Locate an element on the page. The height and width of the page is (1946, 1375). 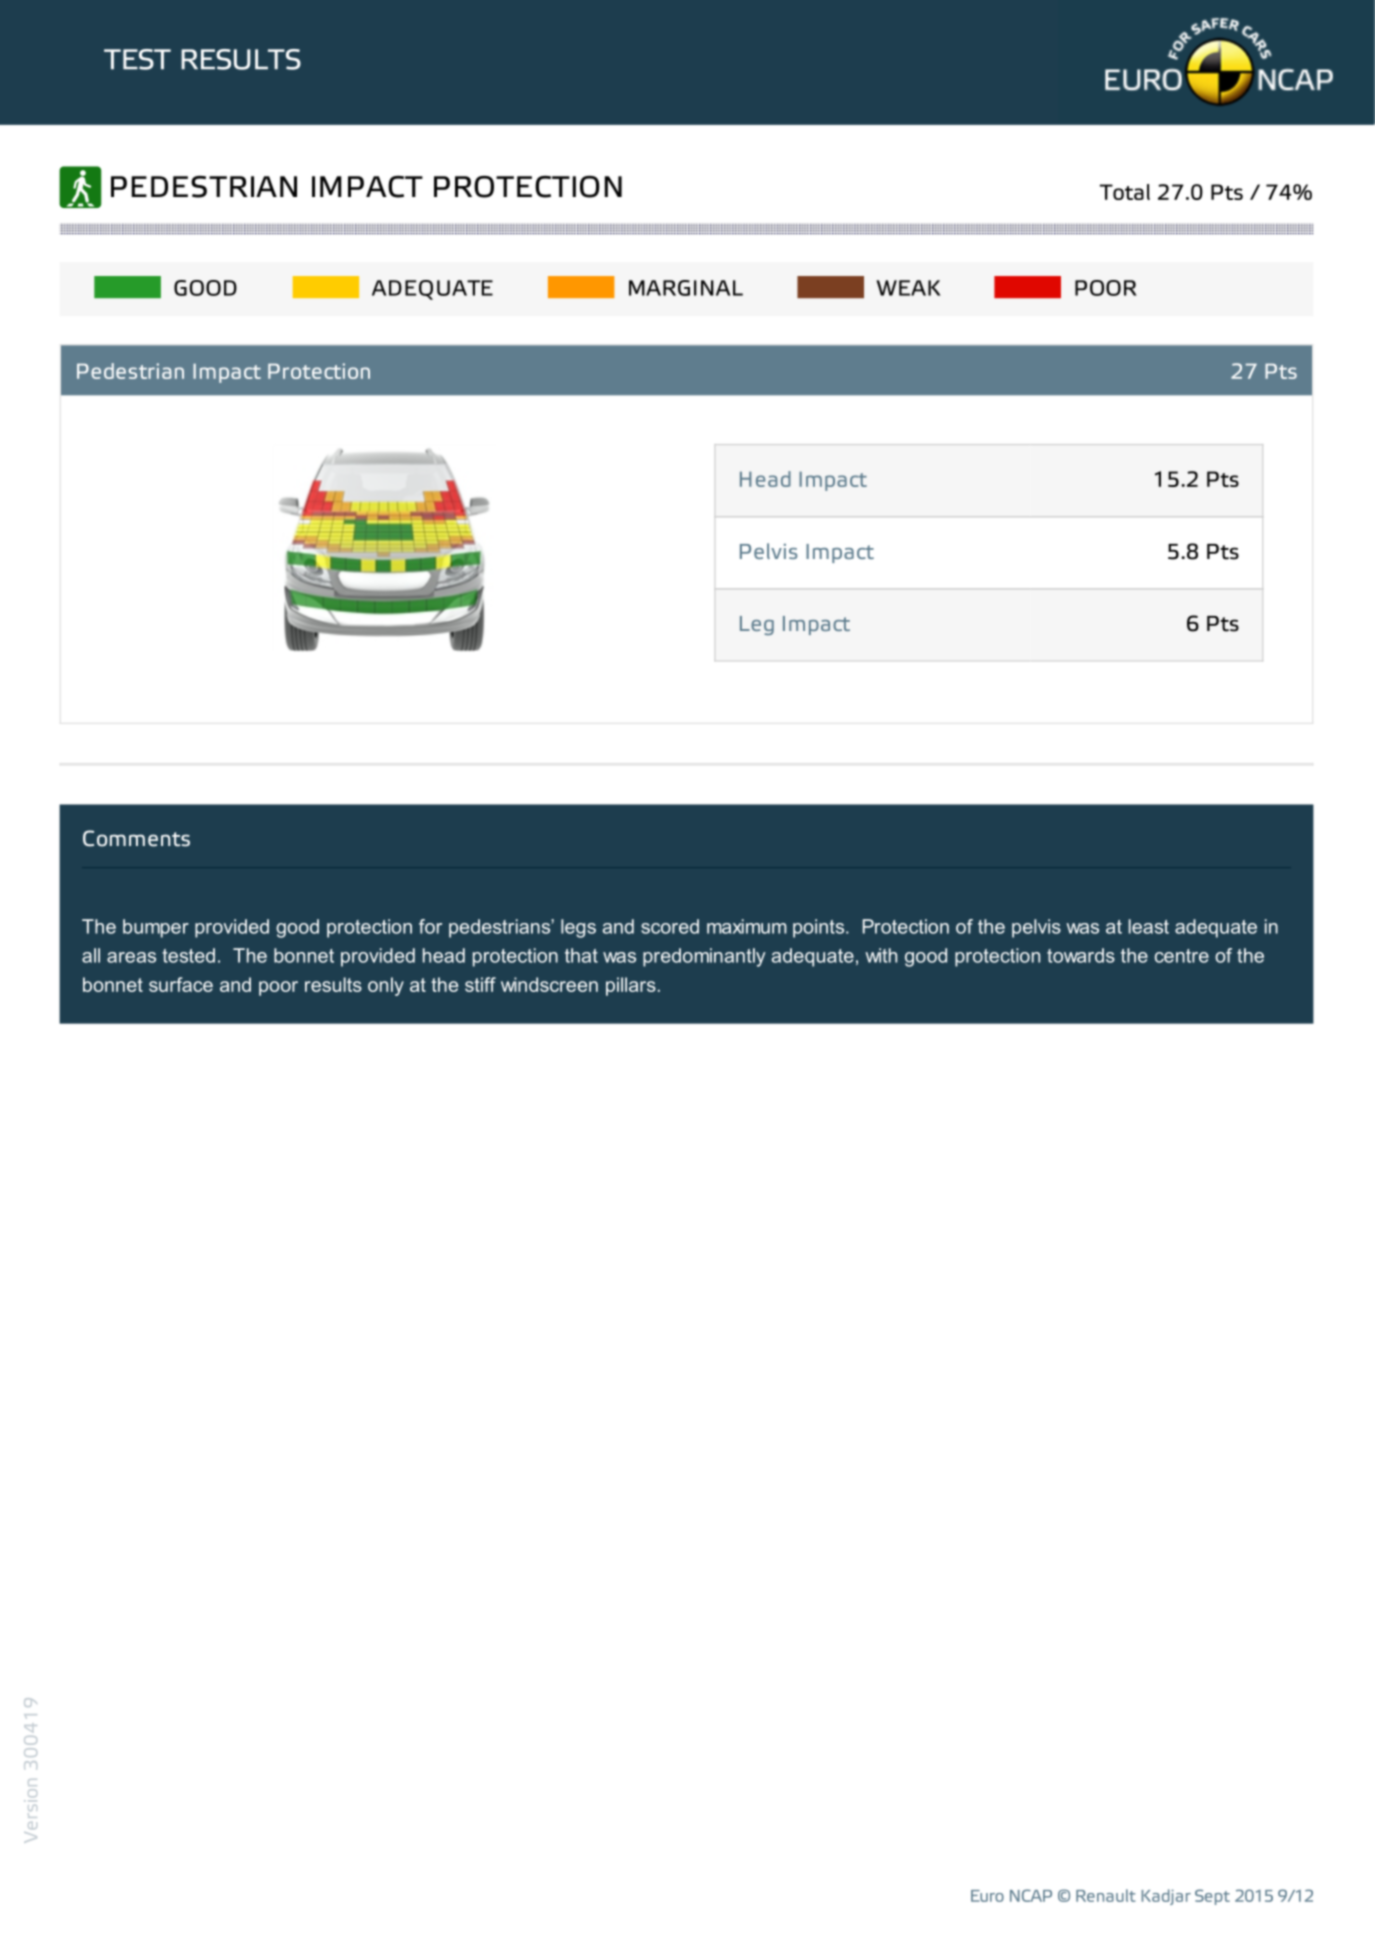
MARGINAL is located at coordinates (686, 288).
